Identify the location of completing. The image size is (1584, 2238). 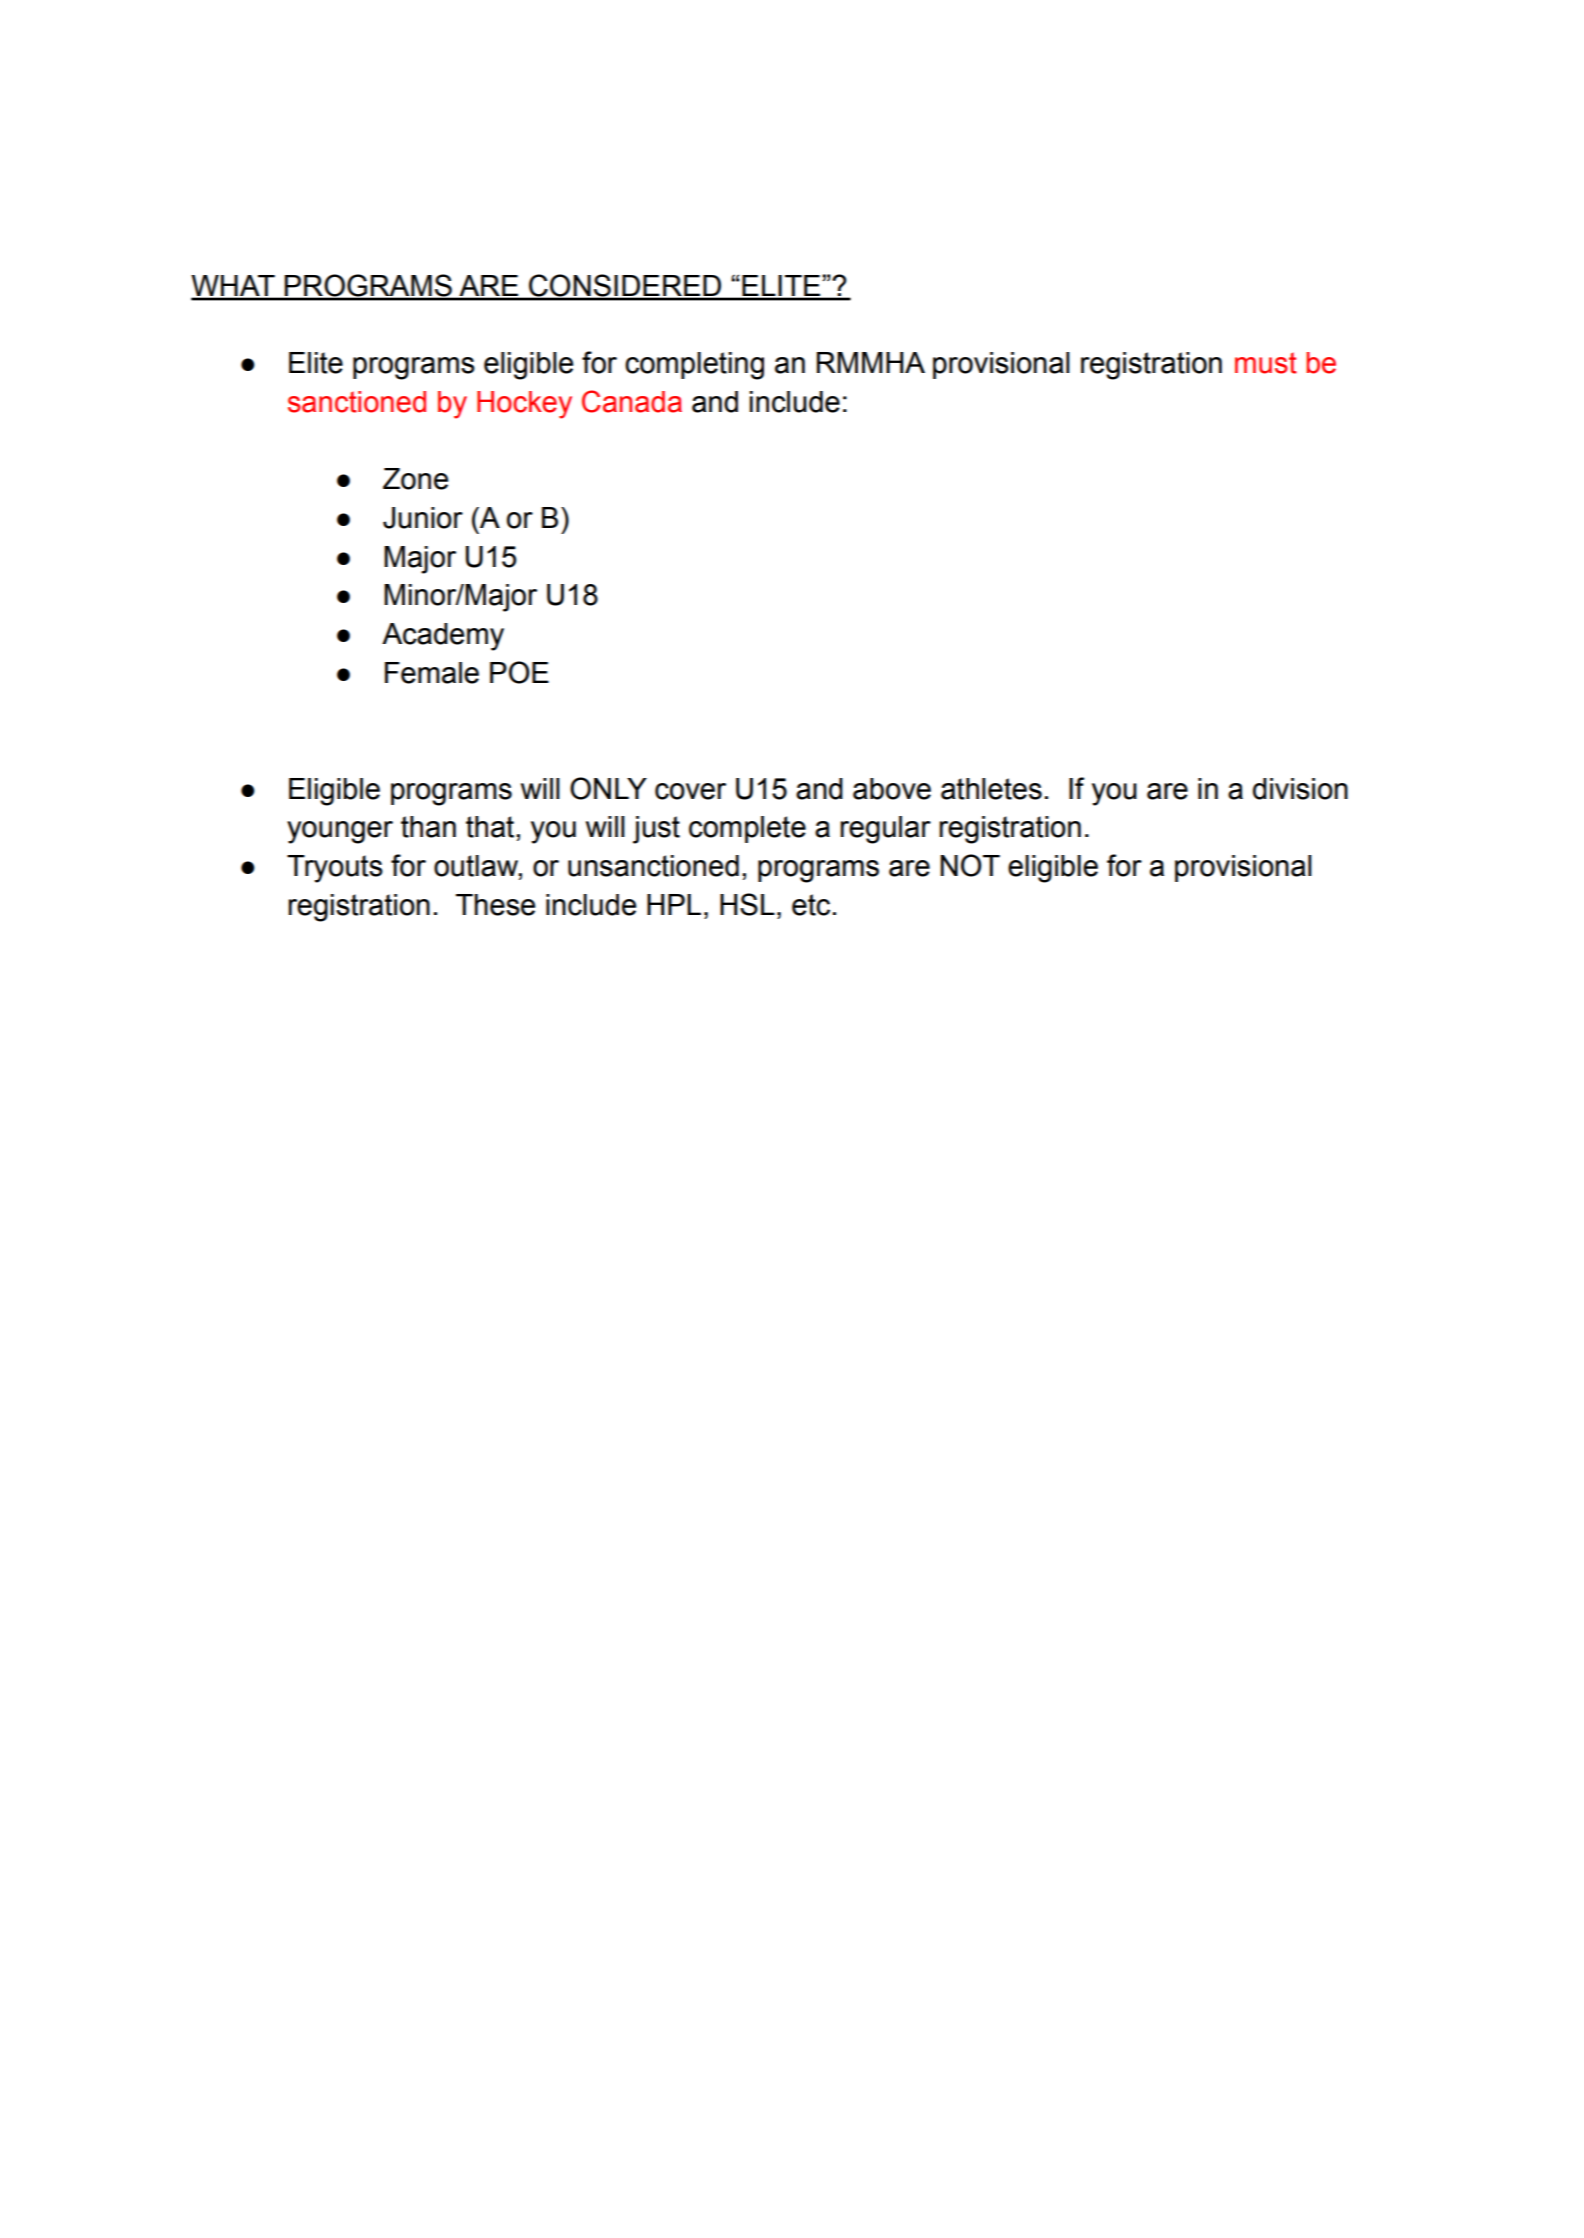
(694, 366).
